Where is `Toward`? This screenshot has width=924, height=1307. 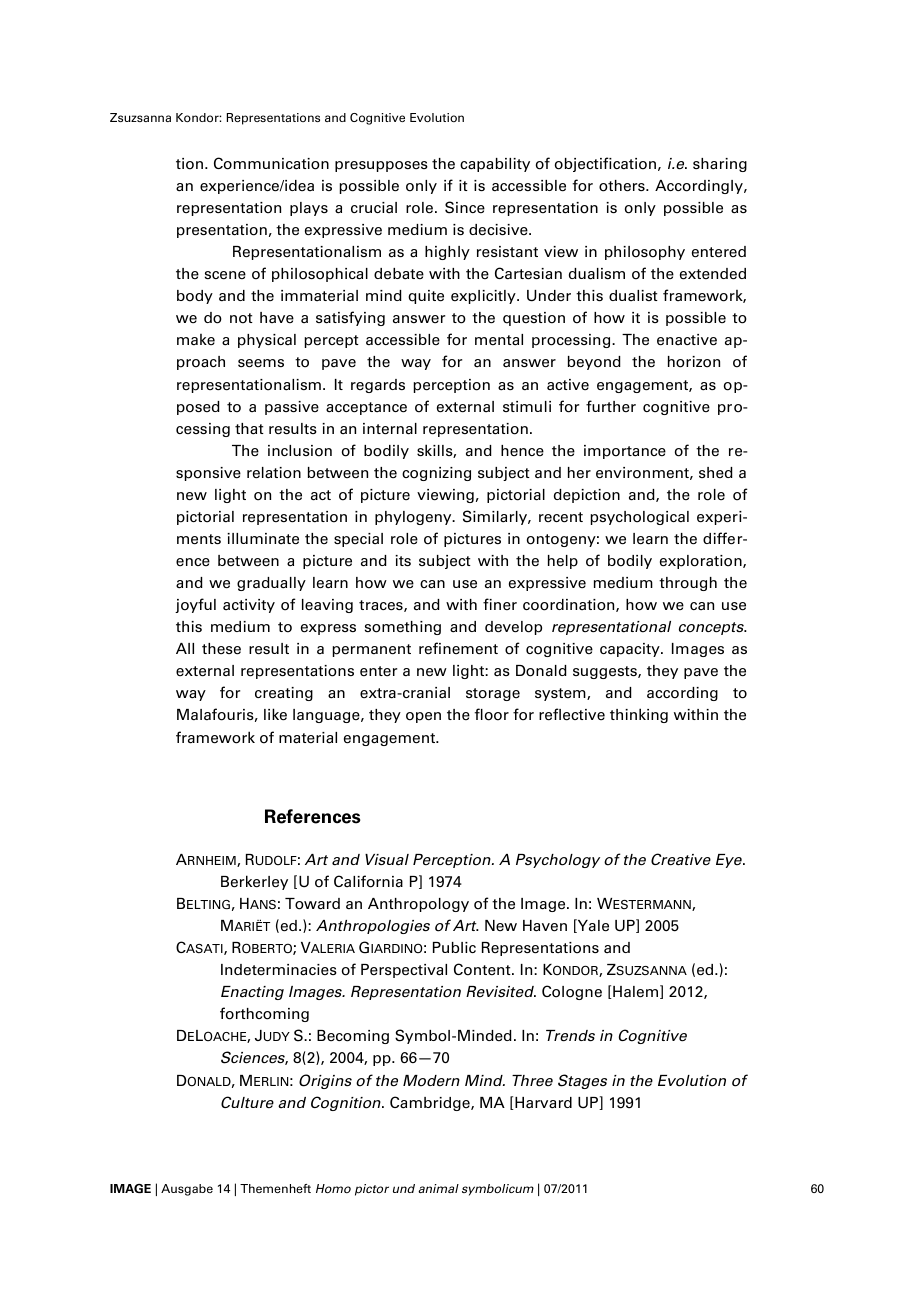 Toward is located at coordinates (312, 904).
